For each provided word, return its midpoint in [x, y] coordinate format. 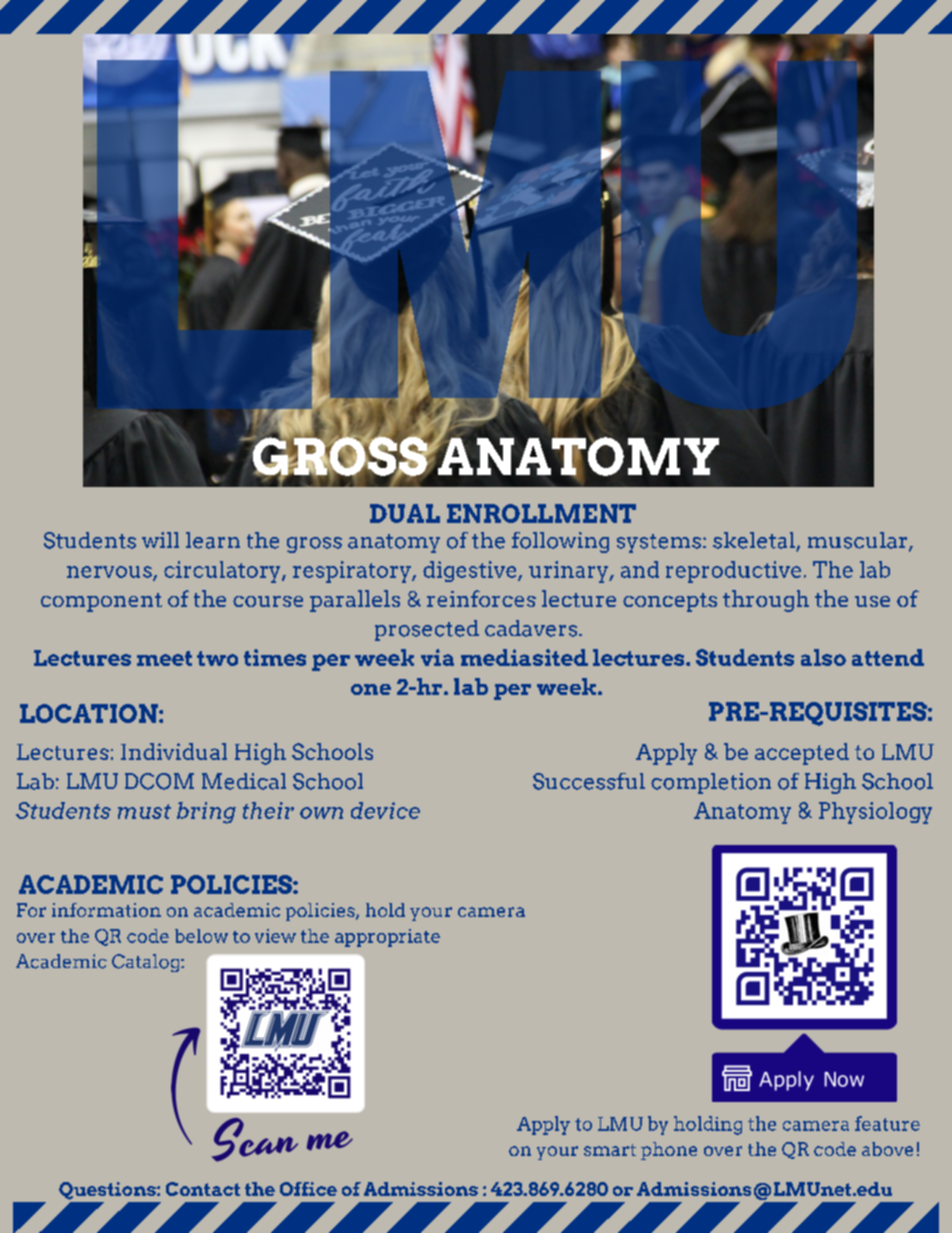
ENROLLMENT [541, 513]
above [887, 1149]
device [385, 810]
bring [206, 813]
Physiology [875, 813]
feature [887, 1123]
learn [213, 540]
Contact [203, 1189]
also [823, 657]
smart [610, 1150]
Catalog [147, 963]
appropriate [387, 938]
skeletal [755, 541]
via [437, 657]
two [217, 658]
